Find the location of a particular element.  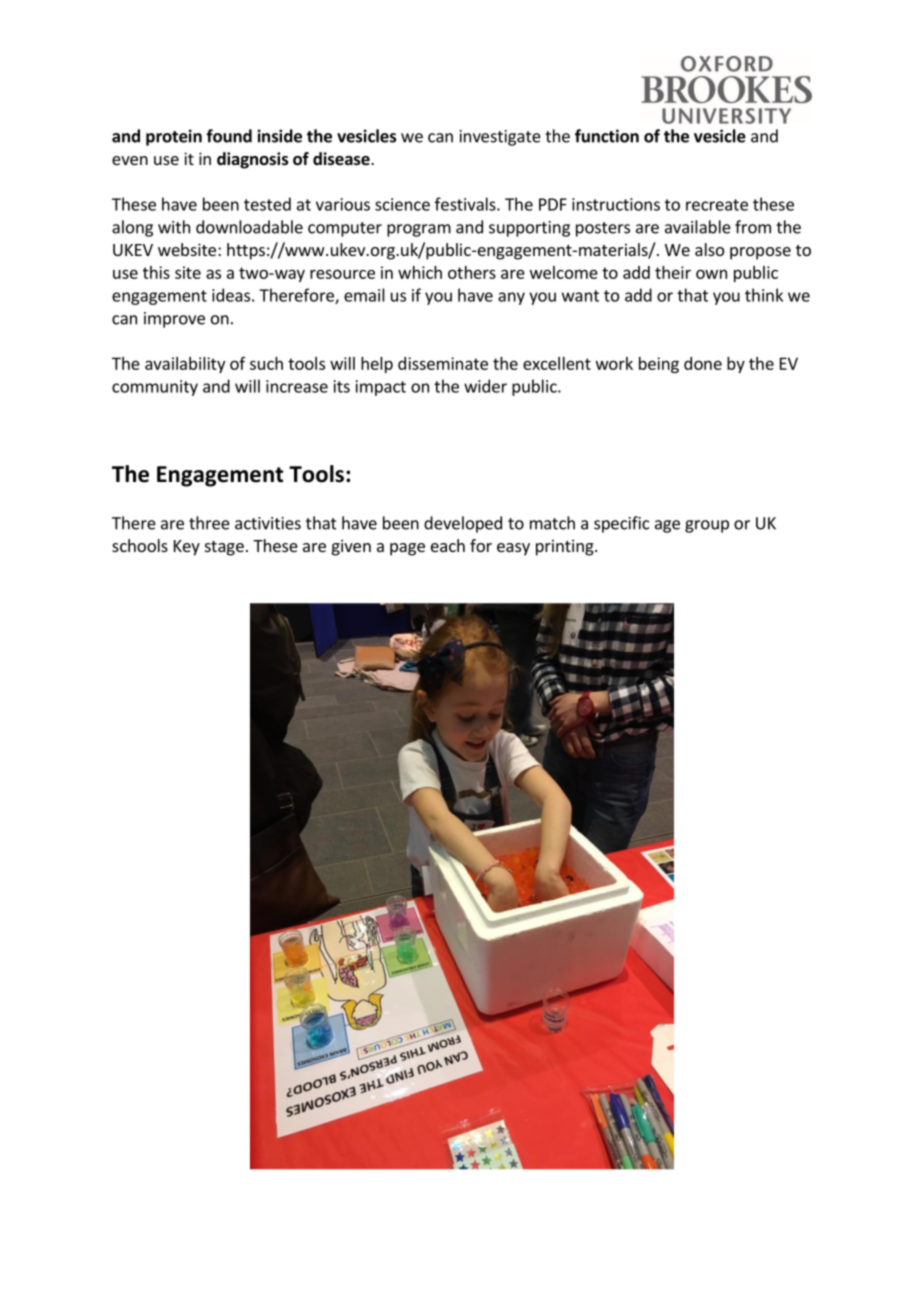

wider is located at coordinates (485, 386).
